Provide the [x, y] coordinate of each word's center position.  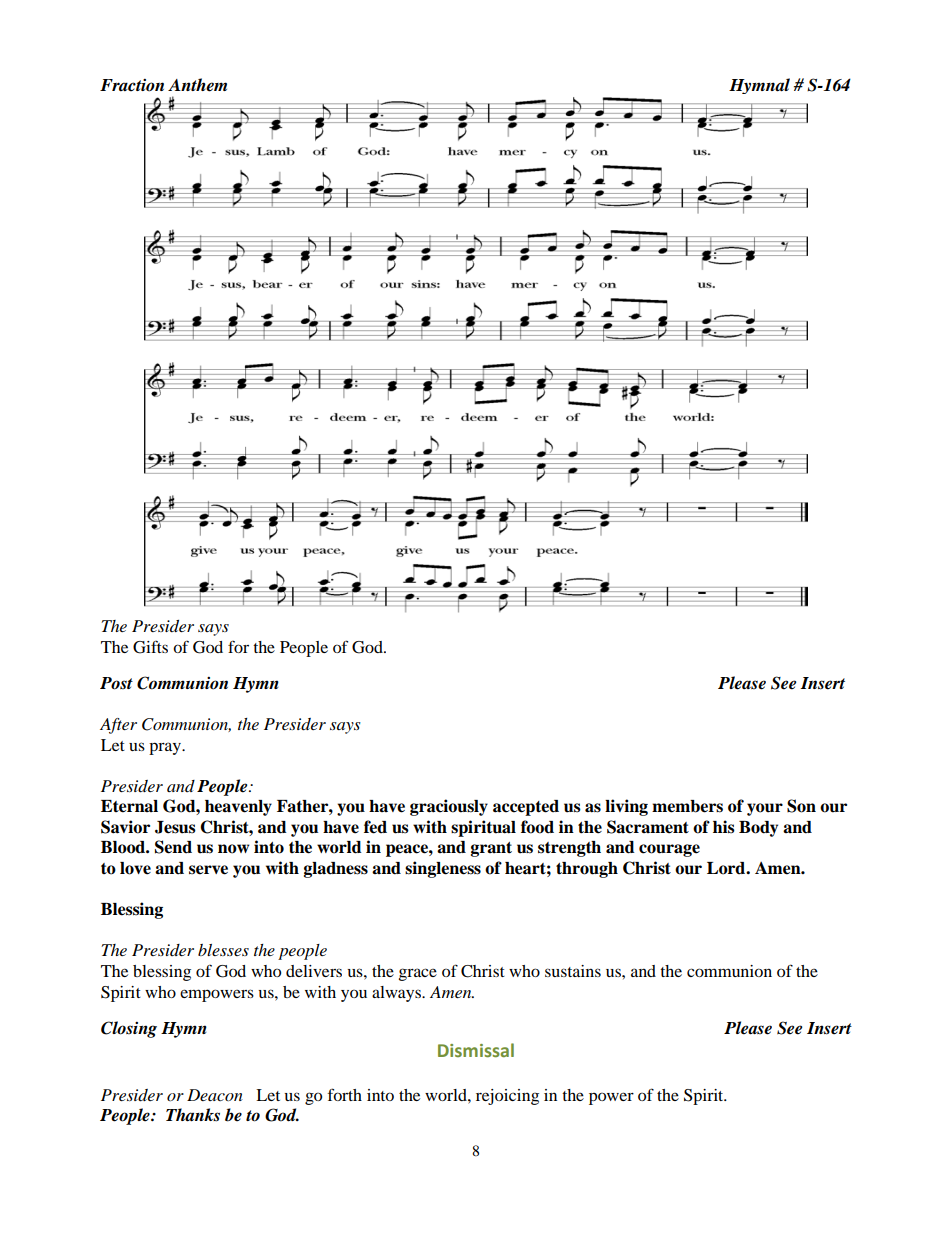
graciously [449, 807]
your [765, 809]
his [724, 827]
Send [173, 847]
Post [116, 683]
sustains [573, 971]
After [118, 726]
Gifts [150, 647]
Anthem [197, 85]
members [687, 806]
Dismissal [476, 1050]
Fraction [132, 85]
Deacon [215, 1095]
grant [491, 849]
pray [166, 748]
